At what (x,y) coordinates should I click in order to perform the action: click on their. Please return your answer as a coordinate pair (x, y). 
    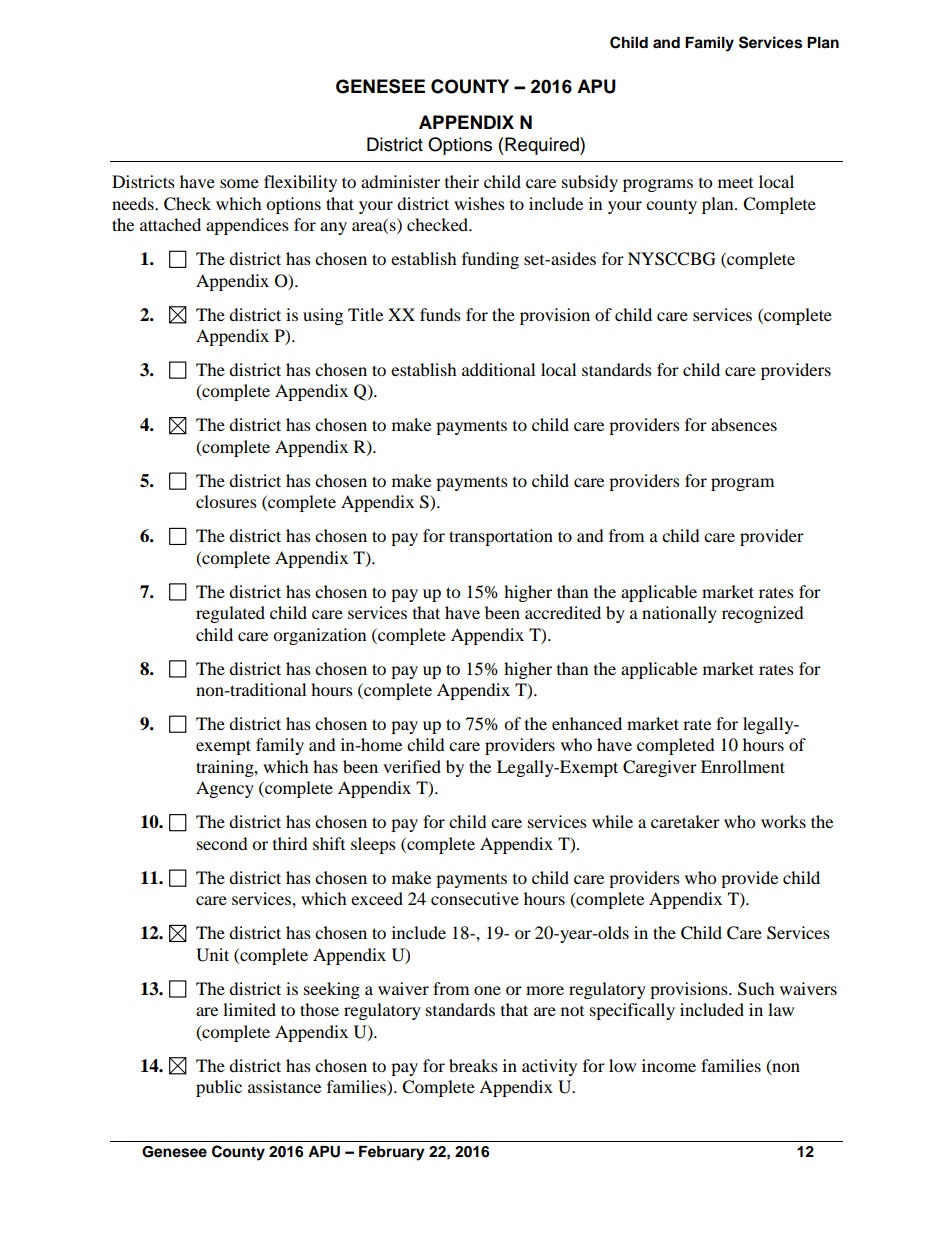
    Looking at the image, I should click on (462, 181).
